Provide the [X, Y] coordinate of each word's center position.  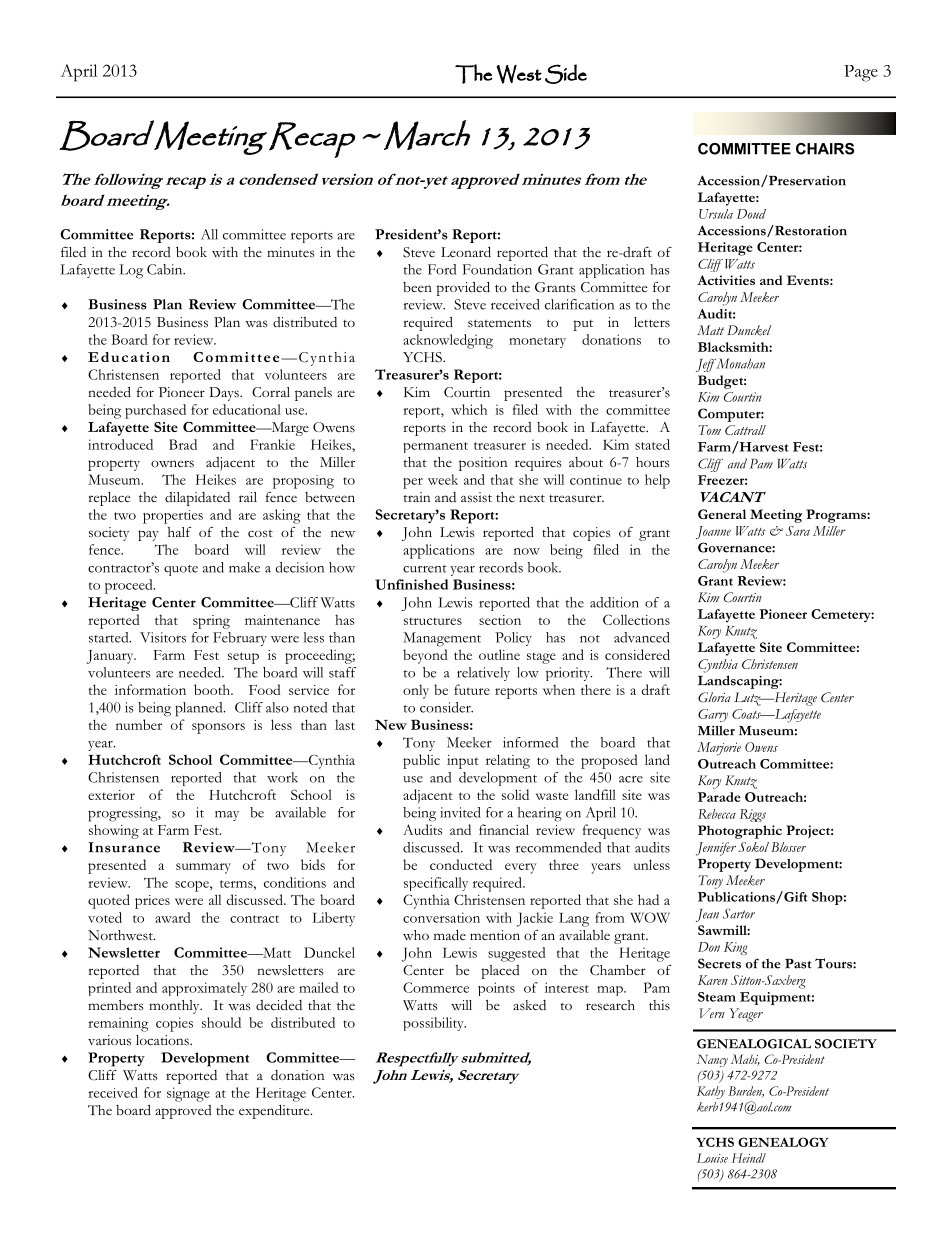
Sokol [753, 847]
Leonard [466, 251]
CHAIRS [825, 149]
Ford [442, 269]
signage [188, 1094]
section [500, 620]
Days [225, 394]
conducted [461, 864]
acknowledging [448, 341]
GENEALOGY [783, 1142]
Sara [798, 531]
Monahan [741, 363]
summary [203, 868]
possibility [434, 1024]
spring [211, 622]
